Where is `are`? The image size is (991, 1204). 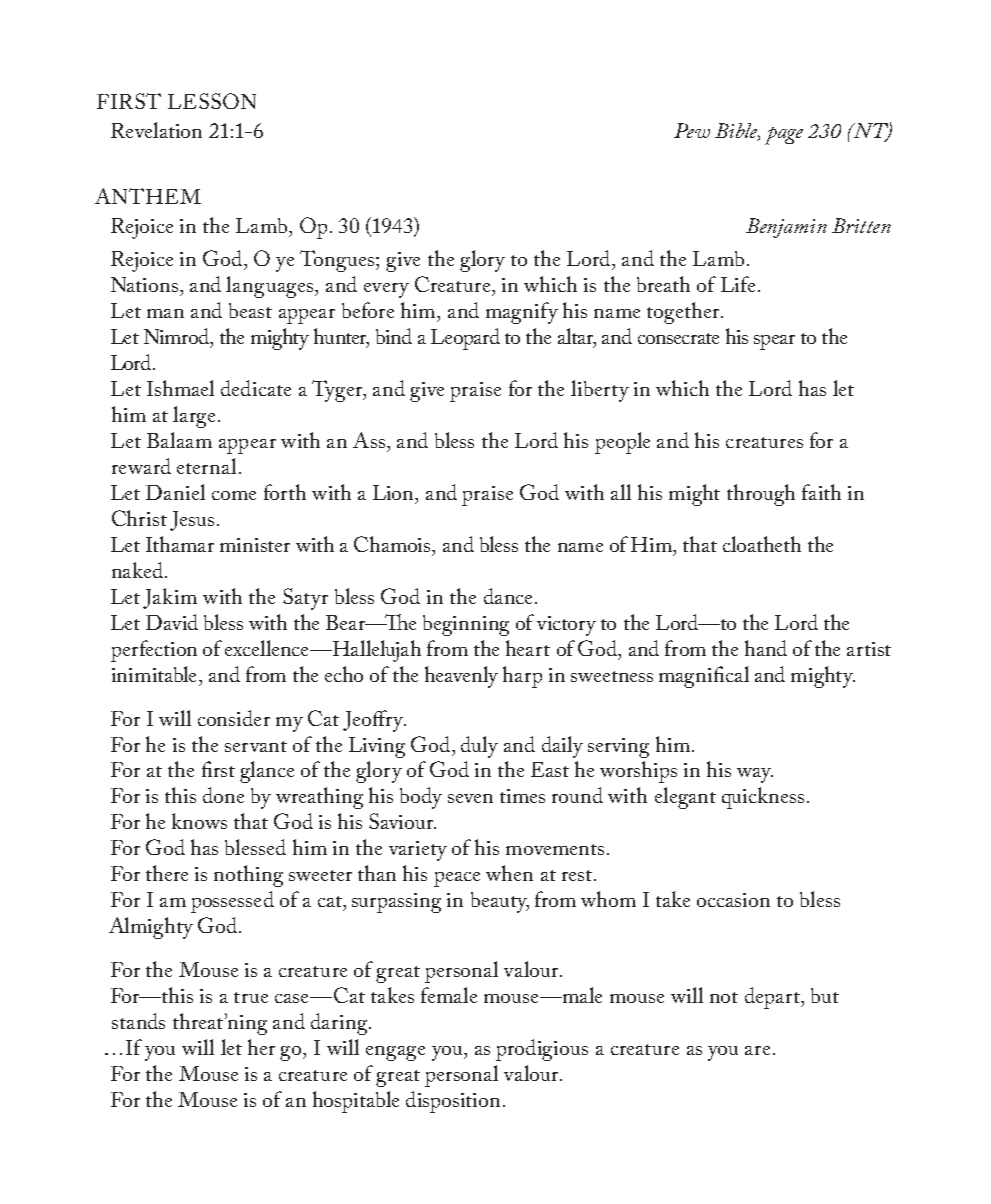 are is located at coordinates (757, 1050).
